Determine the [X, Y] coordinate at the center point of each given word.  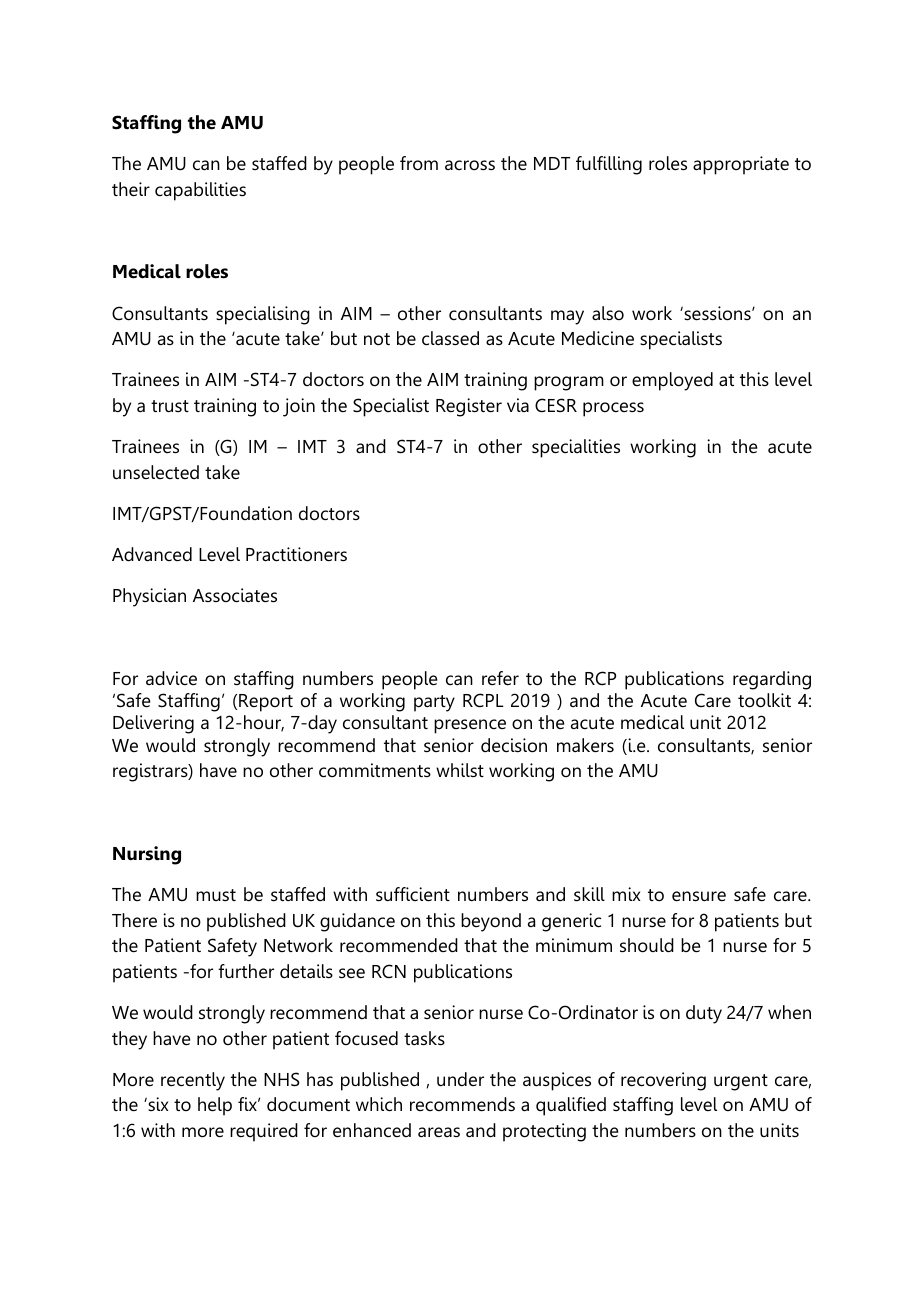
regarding [772, 680]
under [460, 1079]
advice [171, 678]
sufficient [413, 894]
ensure [699, 896]
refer [500, 678]
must [216, 895]
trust [170, 406]
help [215, 1106]
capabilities [200, 191]
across [470, 165]
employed [672, 381]
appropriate [741, 165]
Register [469, 407]
